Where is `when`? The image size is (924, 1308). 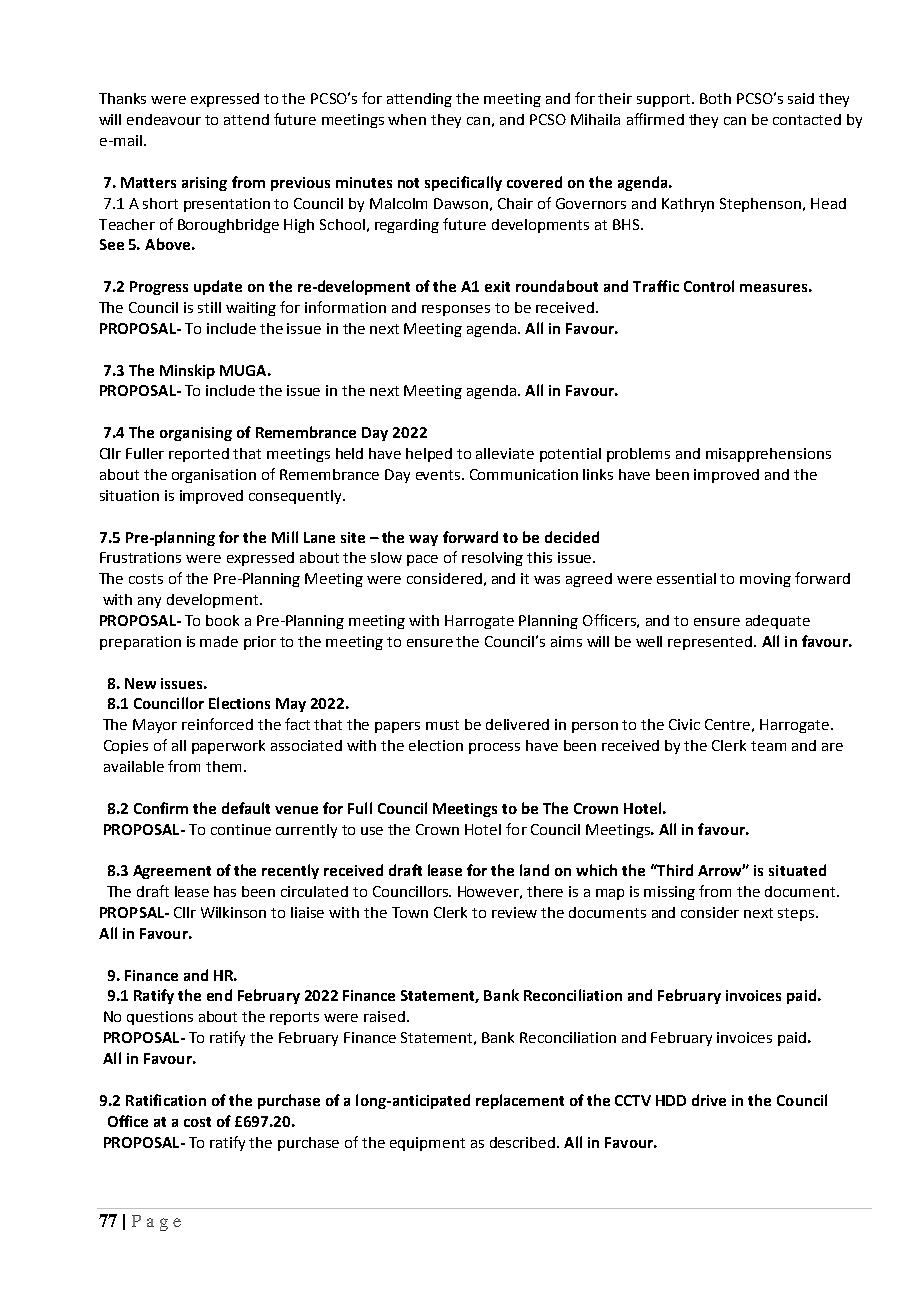
when is located at coordinates (407, 119).
